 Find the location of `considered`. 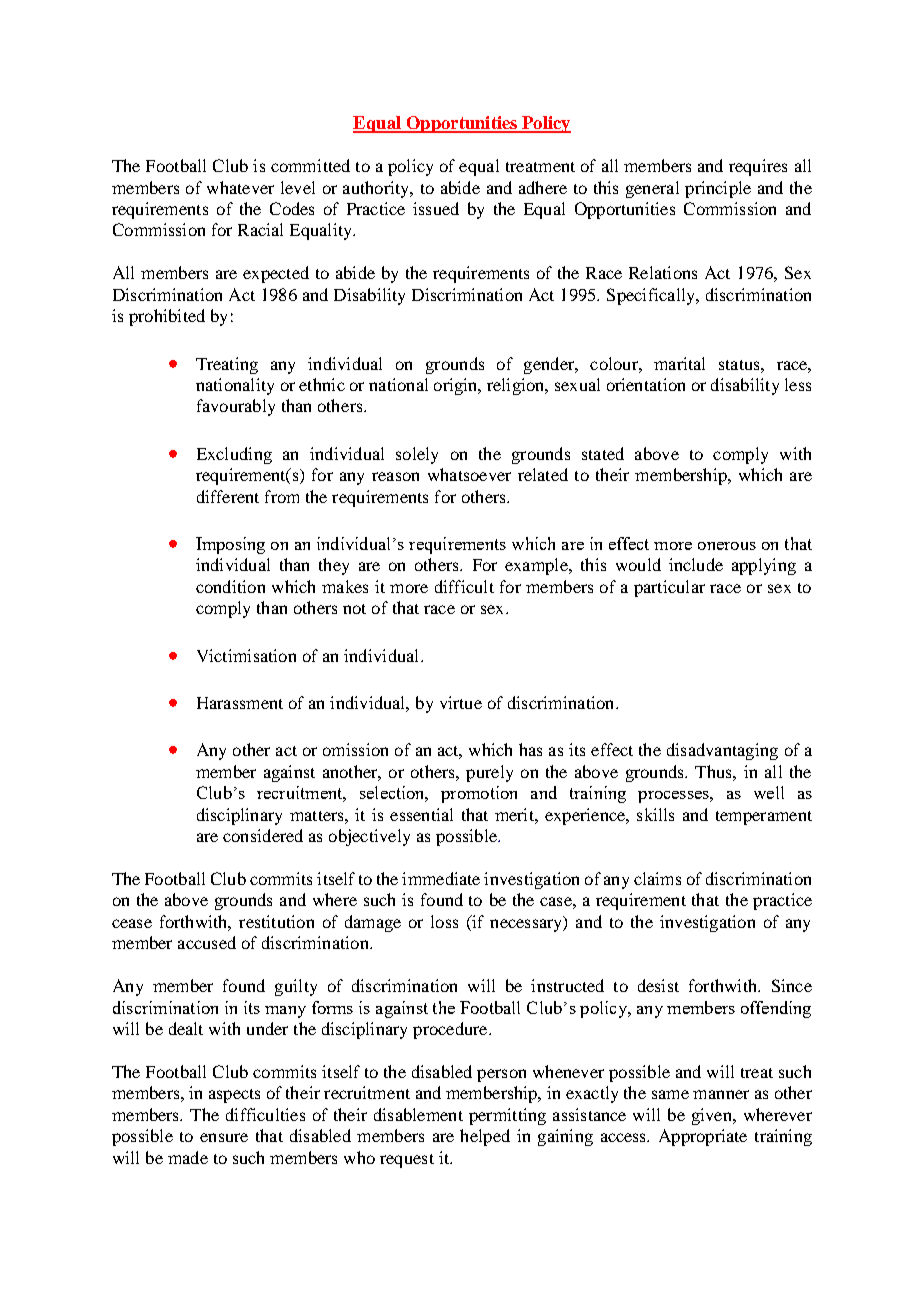

considered is located at coordinates (263, 835).
